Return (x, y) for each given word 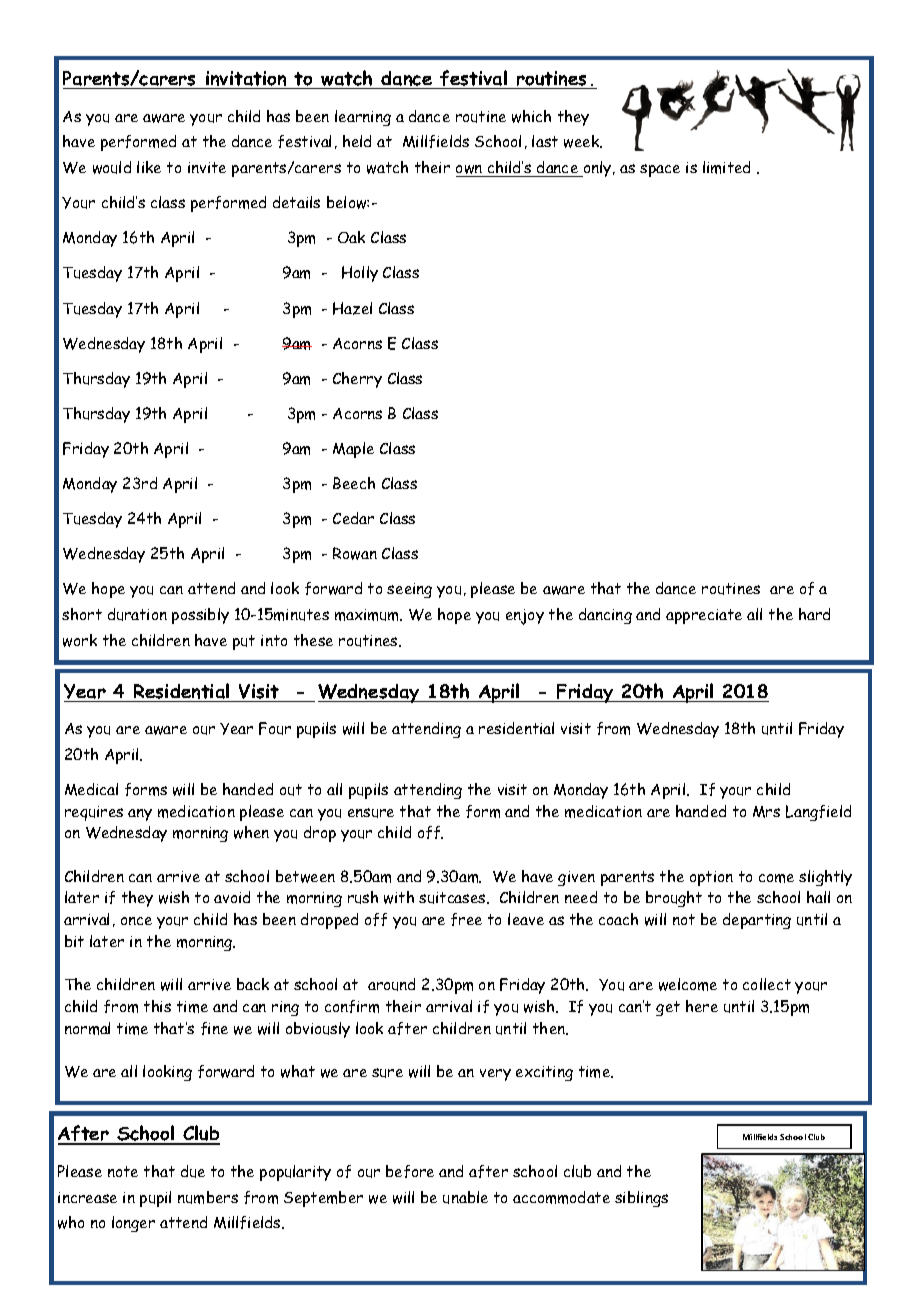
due (193, 1171)
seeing (409, 590)
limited (726, 167)
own (470, 171)
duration (137, 614)
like (149, 167)
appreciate (704, 616)
